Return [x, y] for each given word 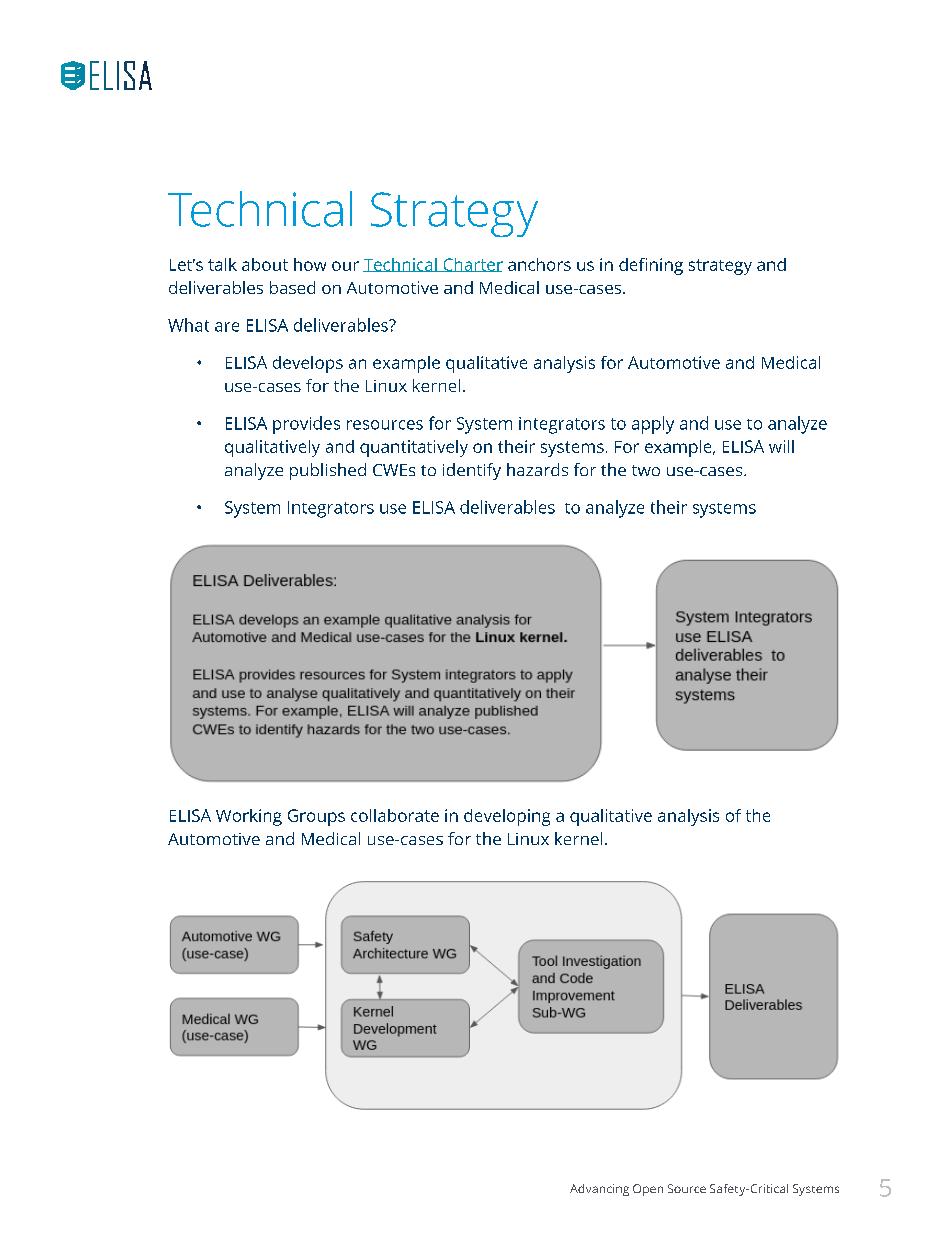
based [292, 287]
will [781, 446]
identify [472, 471]
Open [648, 1190]
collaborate [395, 815]
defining [651, 266]
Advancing [599, 1190]
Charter [472, 265]
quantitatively [414, 448]
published [328, 471]
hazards [537, 469]
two [646, 470]
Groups [316, 817]
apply [653, 425]
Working [249, 817]
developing [507, 817]
